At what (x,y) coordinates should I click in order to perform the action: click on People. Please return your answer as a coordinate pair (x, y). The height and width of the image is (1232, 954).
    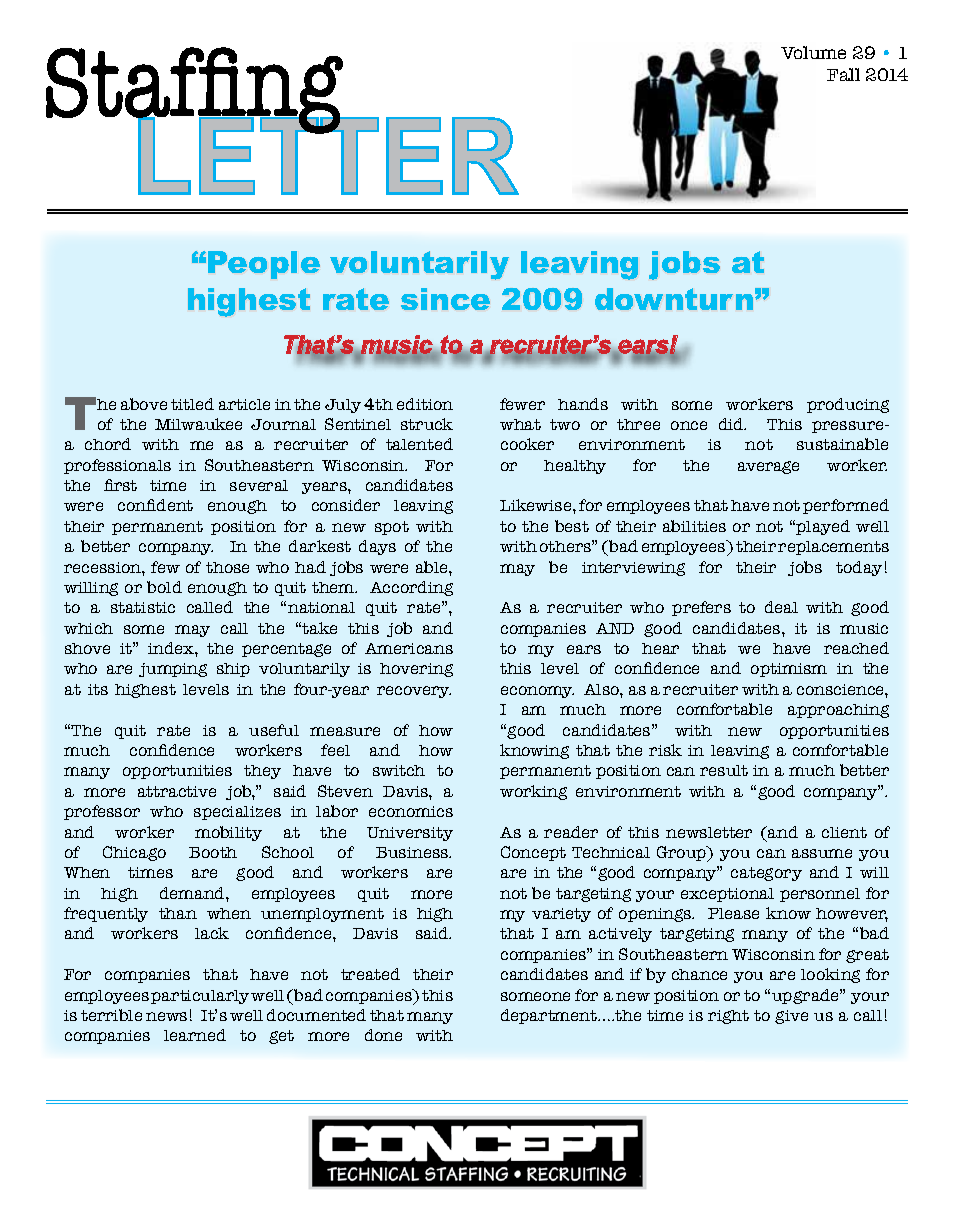
    Looking at the image, I should click on (264, 265).
